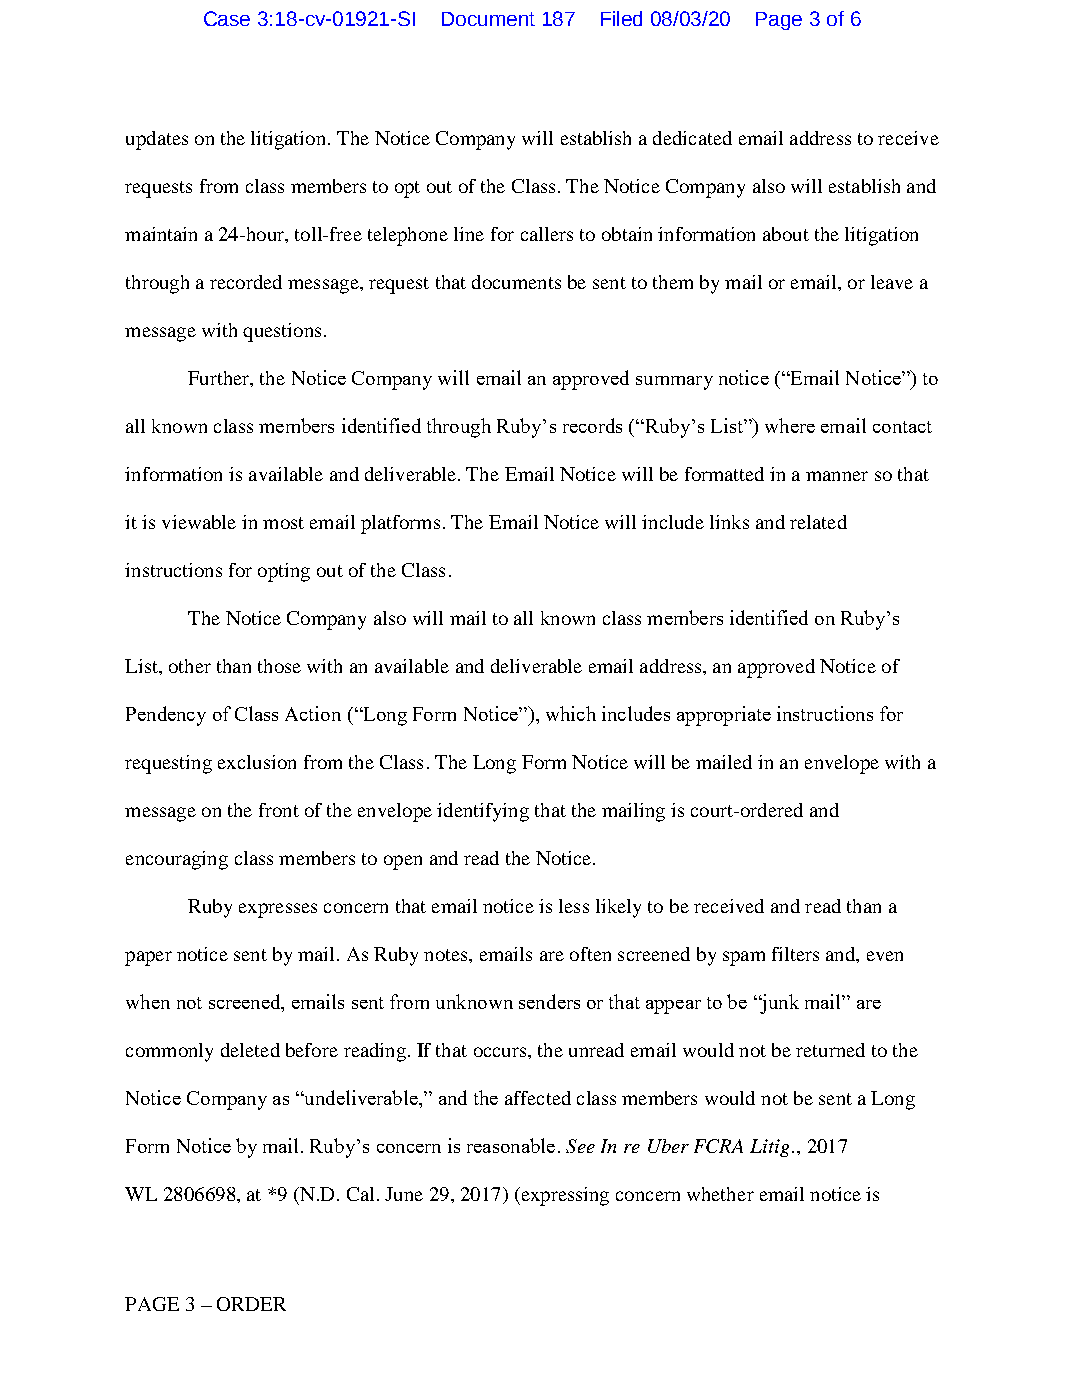 This screenshot has height=1378, width=1065. I want to click on questions, so click(282, 332).
